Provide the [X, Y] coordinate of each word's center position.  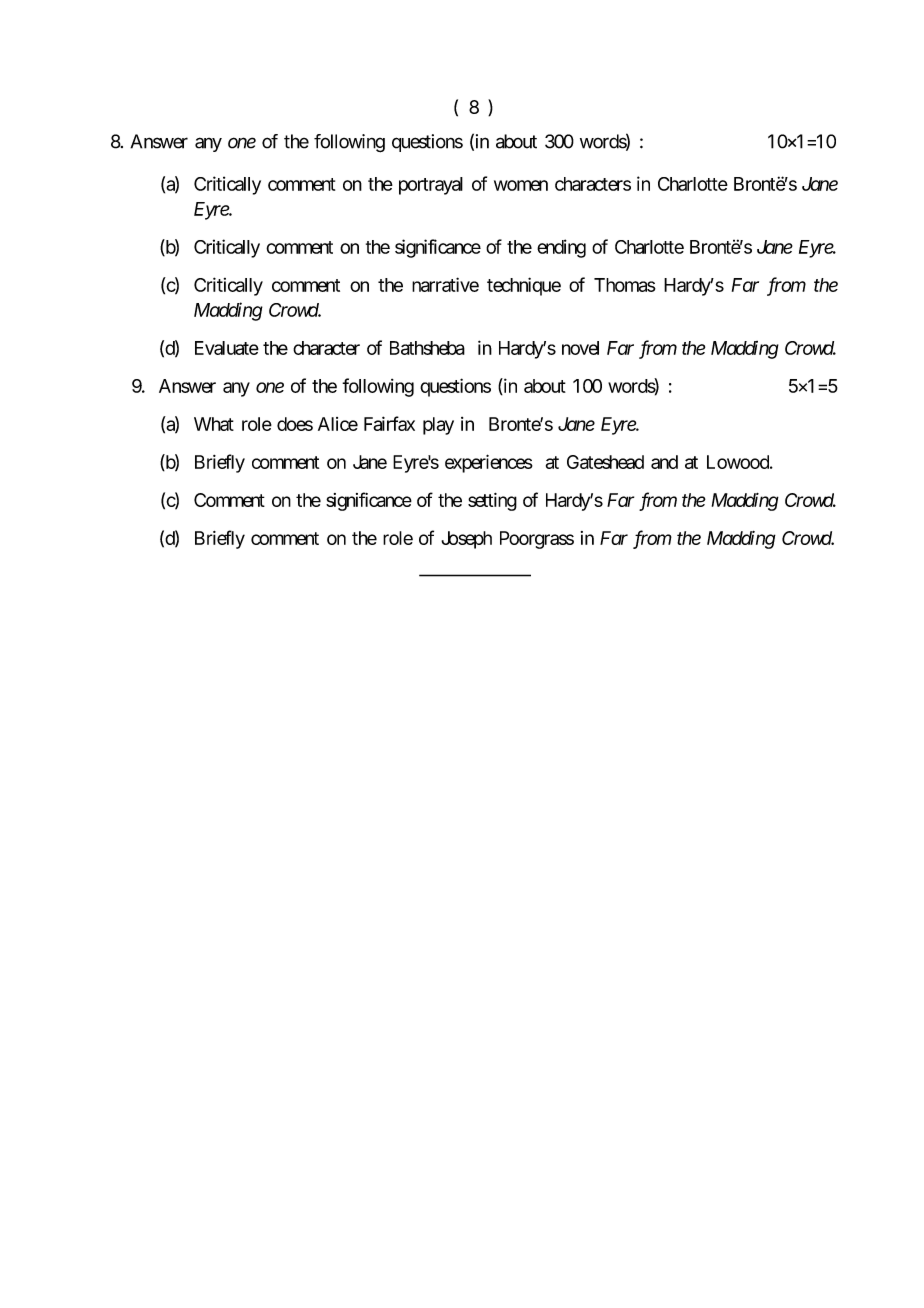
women [521, 185]
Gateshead [605, 462]
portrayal [431, 186]
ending [561, 248]
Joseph [466, 540]
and [664, 462]
